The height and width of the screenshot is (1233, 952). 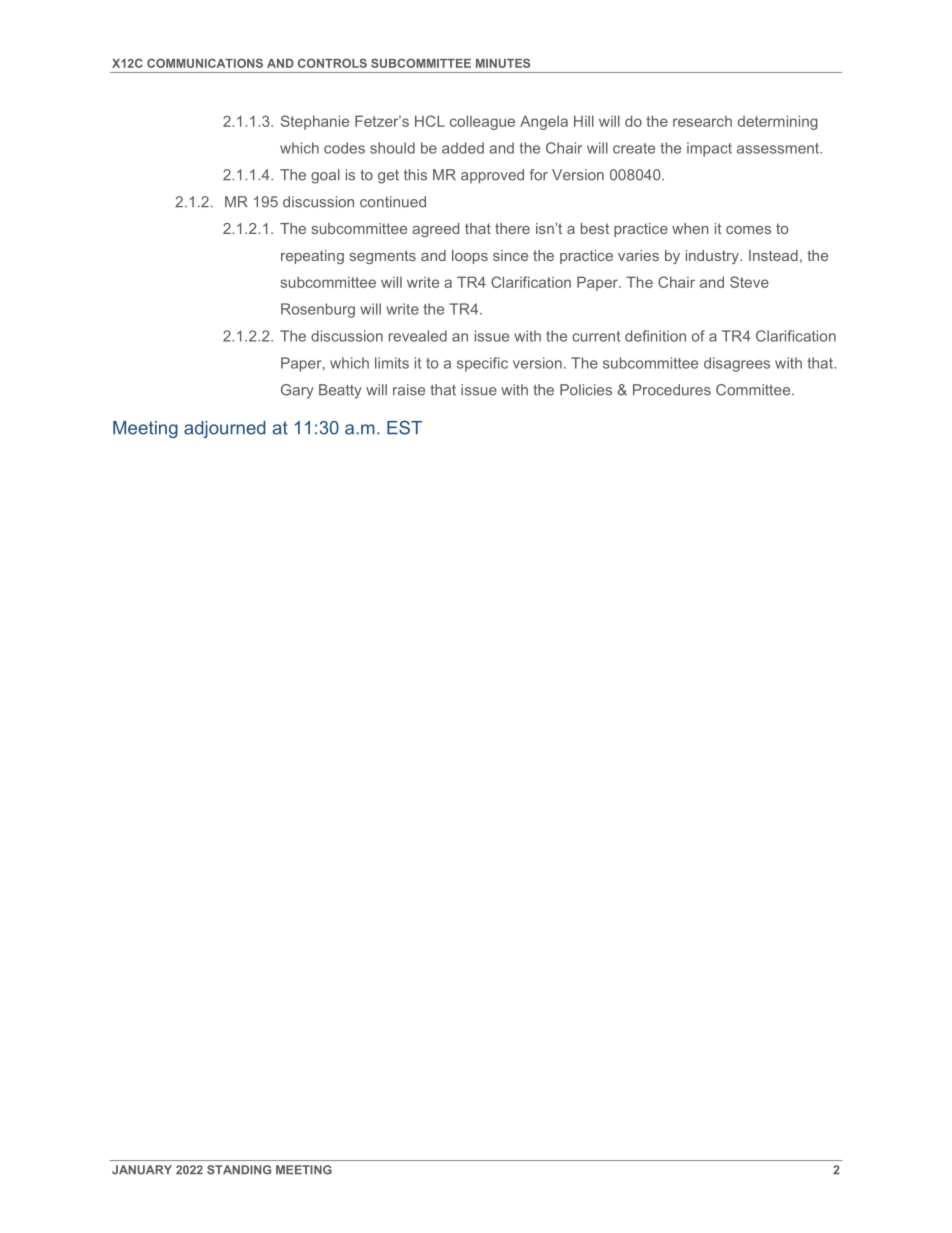 I want to click on JANUARY, so click(x=142, y=1170).
